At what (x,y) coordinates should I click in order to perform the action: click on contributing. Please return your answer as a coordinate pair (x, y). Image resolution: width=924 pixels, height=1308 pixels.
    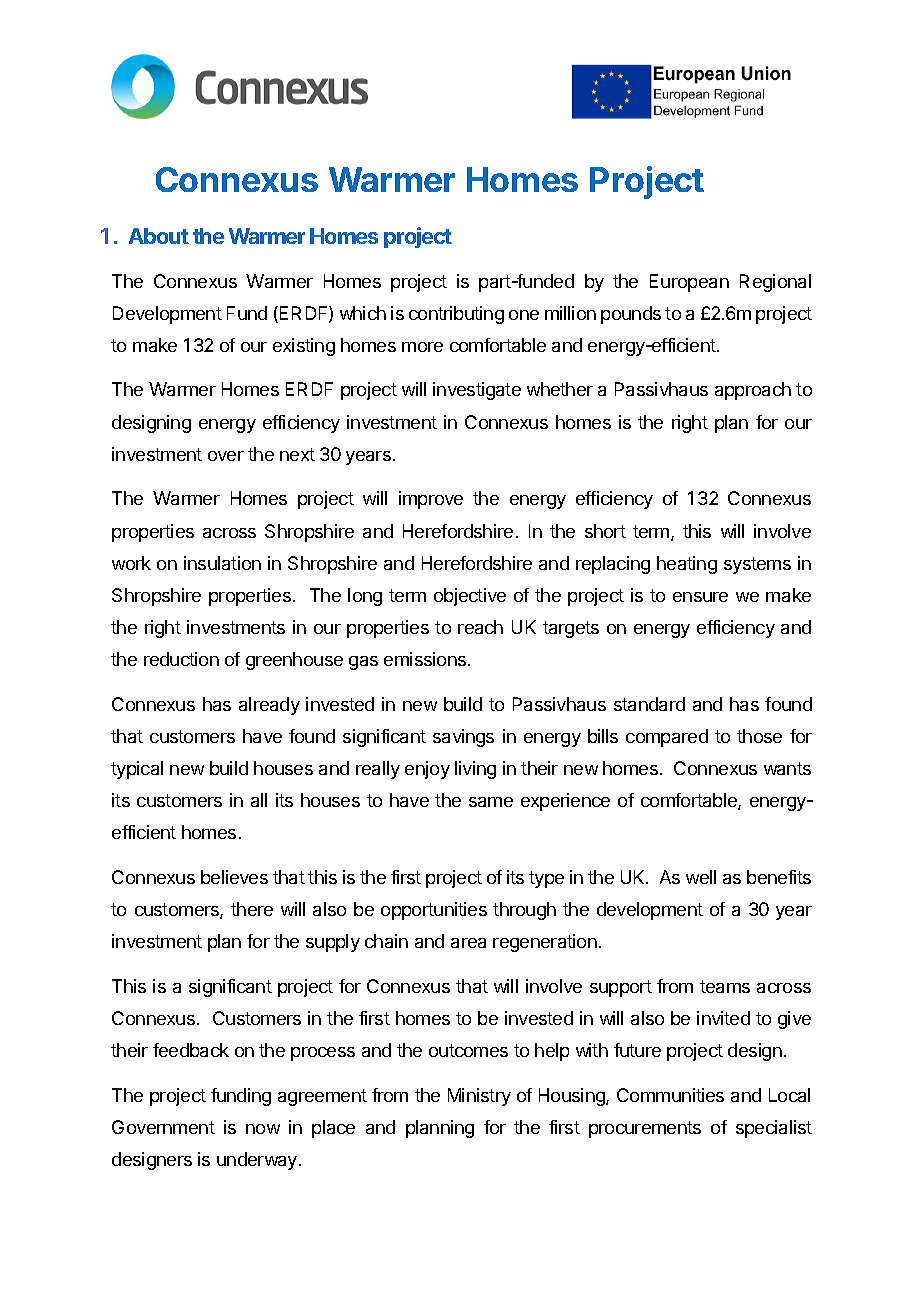
    Looking at the image, I should click on (456, 315).
